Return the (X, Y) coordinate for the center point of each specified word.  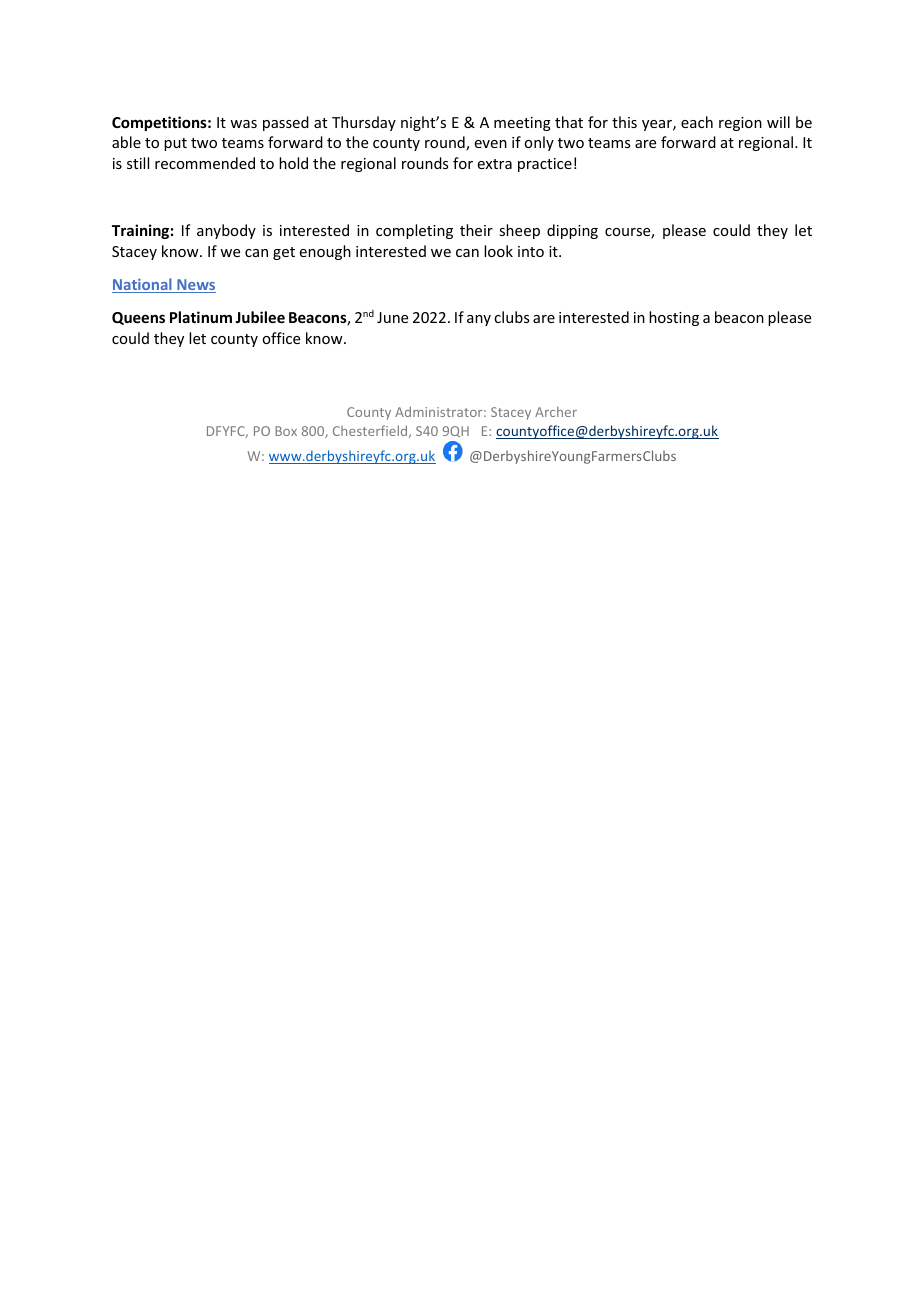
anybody (226, 231)
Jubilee (260, 317)
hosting (674, 318)
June (392, 317)
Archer (556, 411)
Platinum (201, 317)
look (498, 251)
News (195, 286)
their (476, 230)
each (697, 122)
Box (286, 431)
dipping (572, 231)
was (243, 124)
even (491, 144)
